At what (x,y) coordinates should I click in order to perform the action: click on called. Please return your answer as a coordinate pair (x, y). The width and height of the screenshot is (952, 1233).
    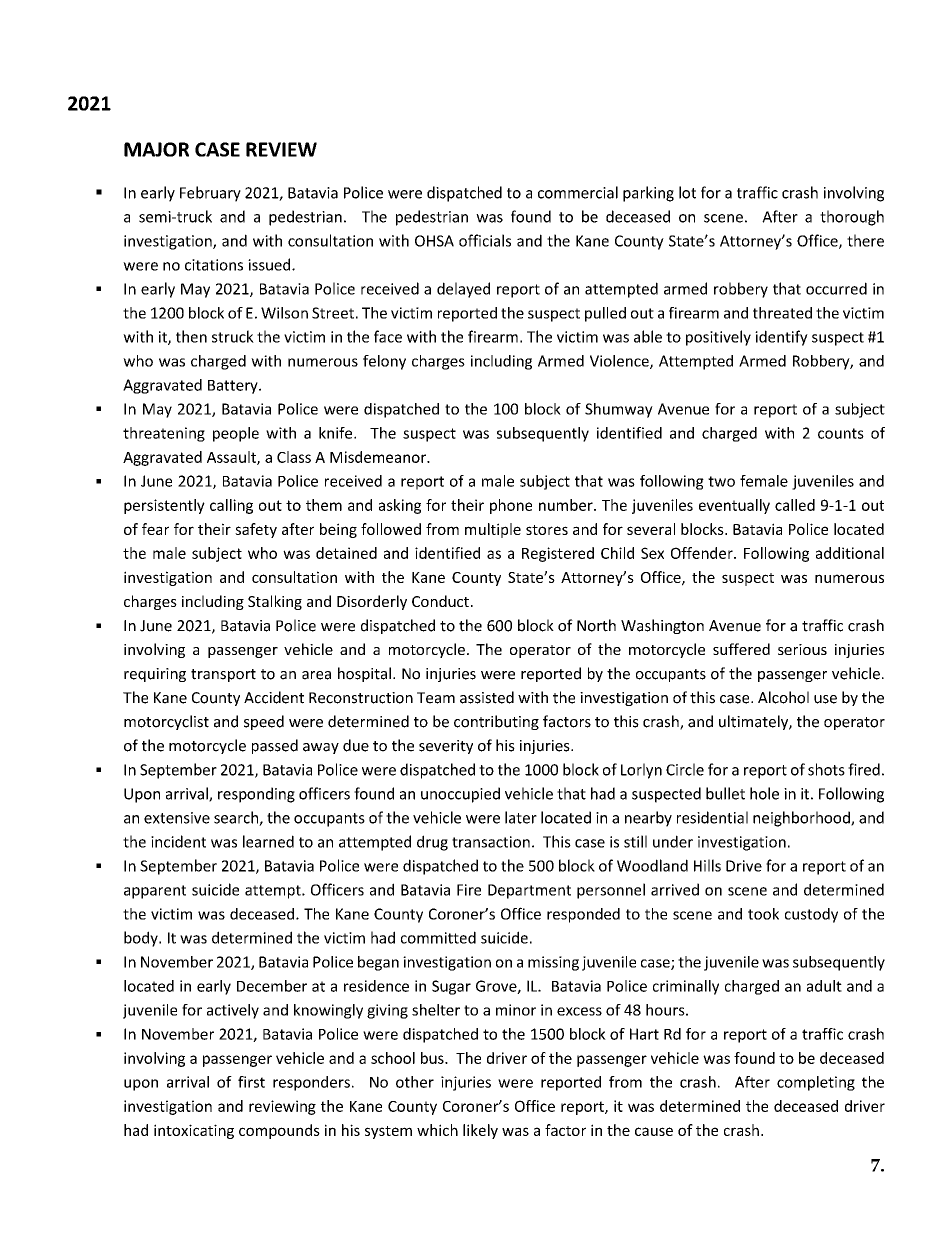
    Looking at the image, I should click on (795, 505).
